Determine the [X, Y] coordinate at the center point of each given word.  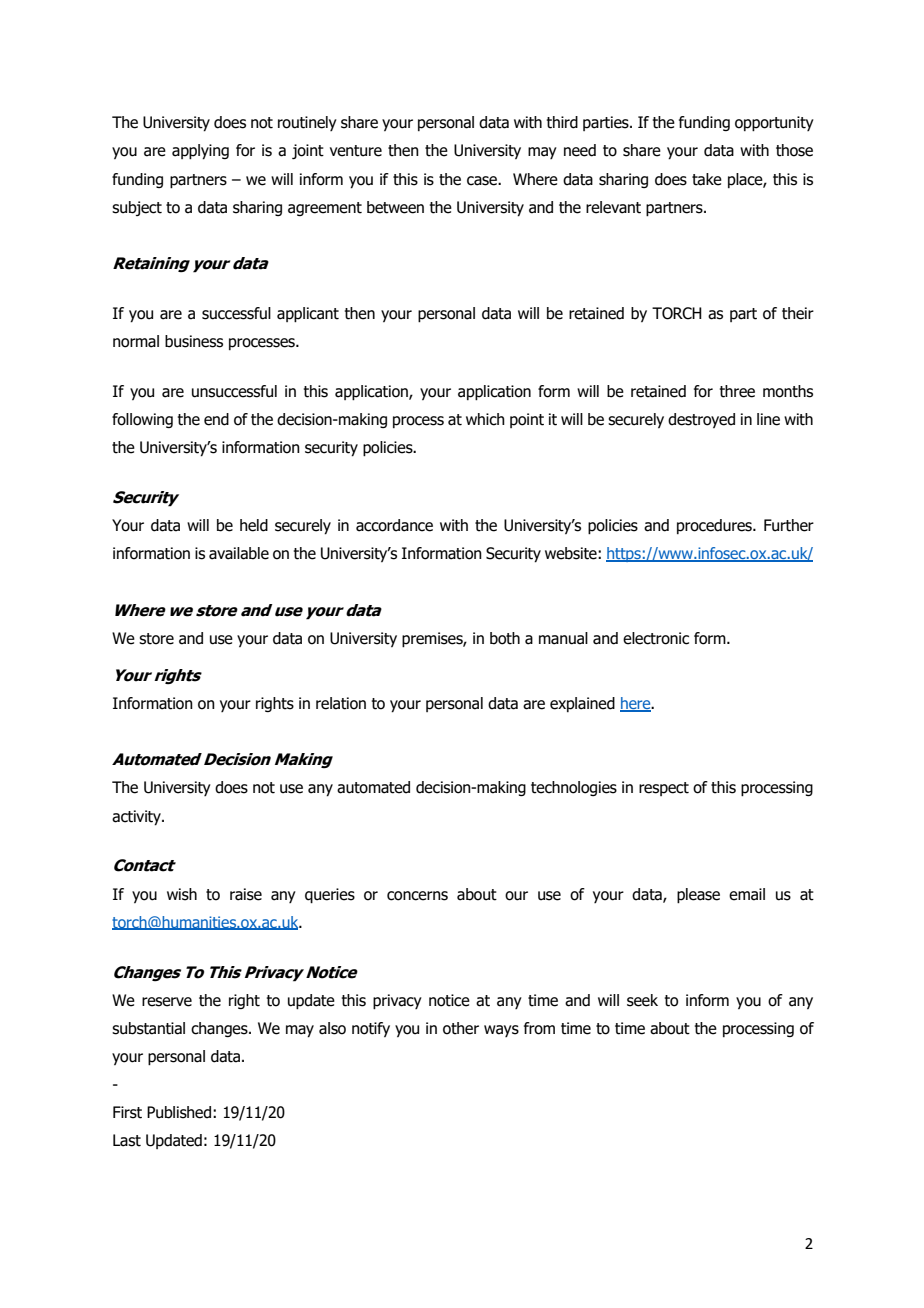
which [485, 419]
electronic [656, 638]
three [737, 391]
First [127, 1112]
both [505, 638]
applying [200, 152]
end [216, 419]
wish [182, 894]
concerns [417, 896]
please [698, 896]
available [239, 553]
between [395, 207]
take [707, 179]
